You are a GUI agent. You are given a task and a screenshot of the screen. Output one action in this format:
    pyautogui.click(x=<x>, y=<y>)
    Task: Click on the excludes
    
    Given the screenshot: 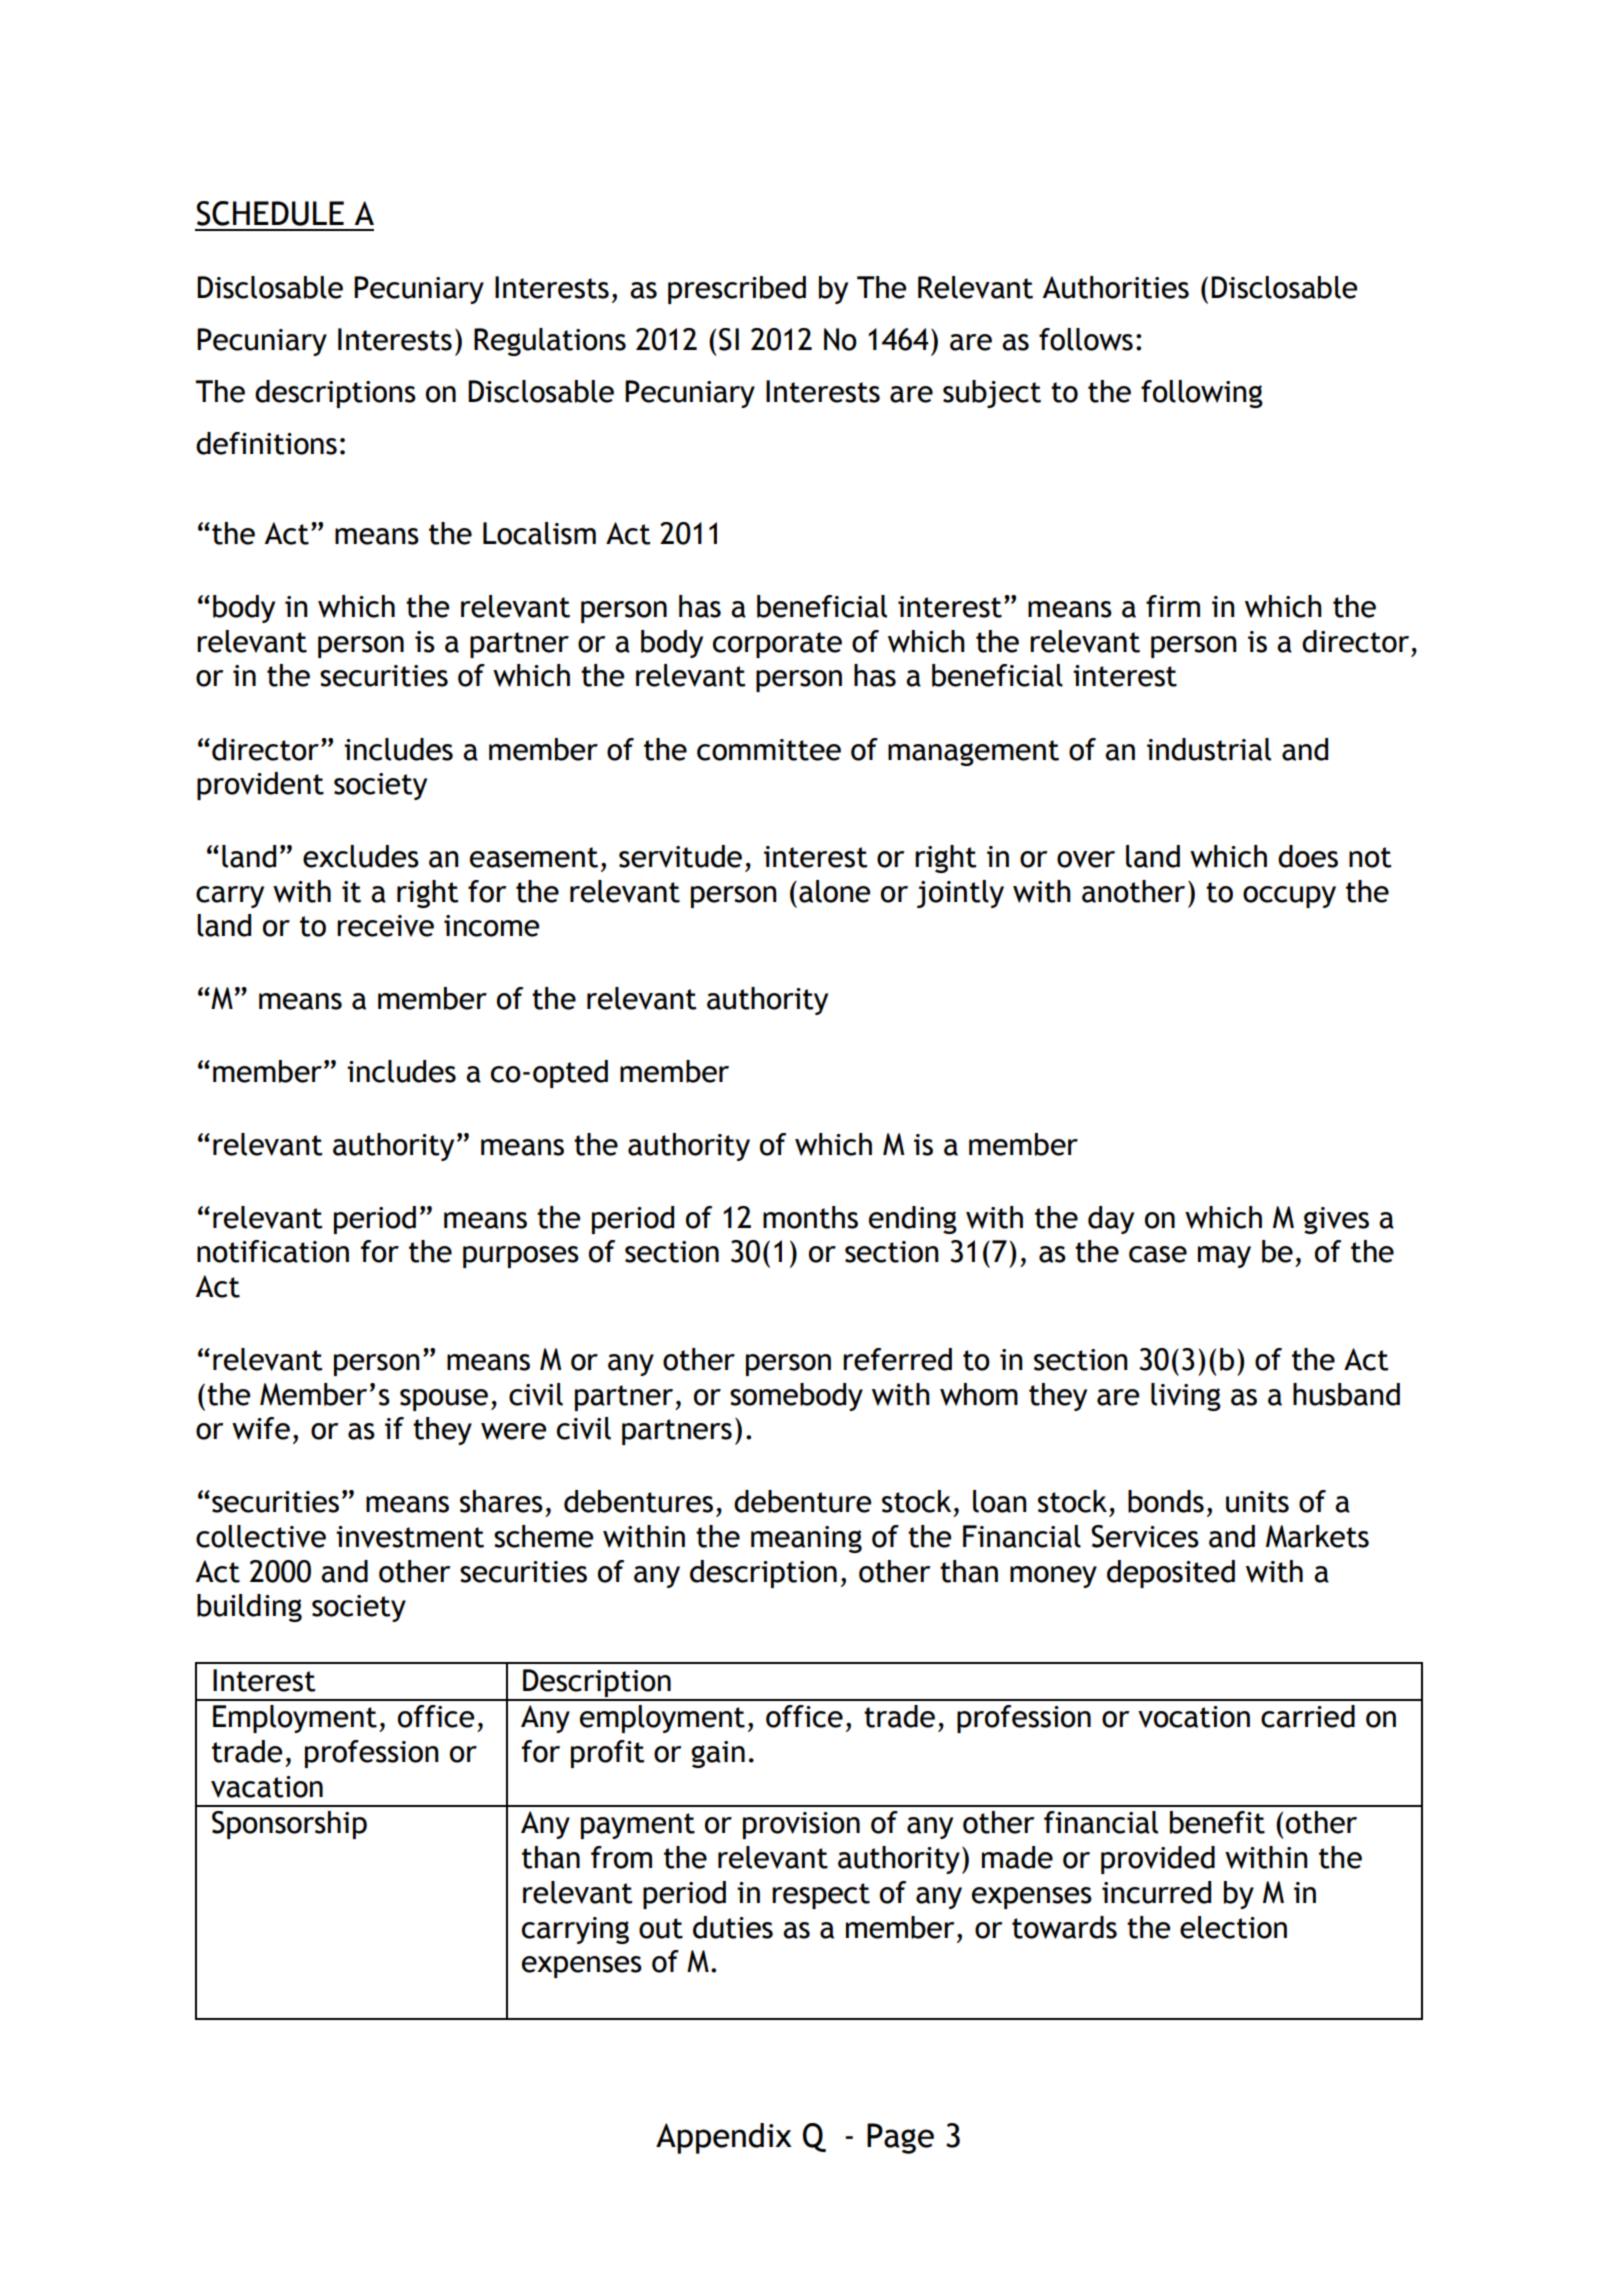 What is the action you would take?
    pyautogui.click(x=361, y=856)
